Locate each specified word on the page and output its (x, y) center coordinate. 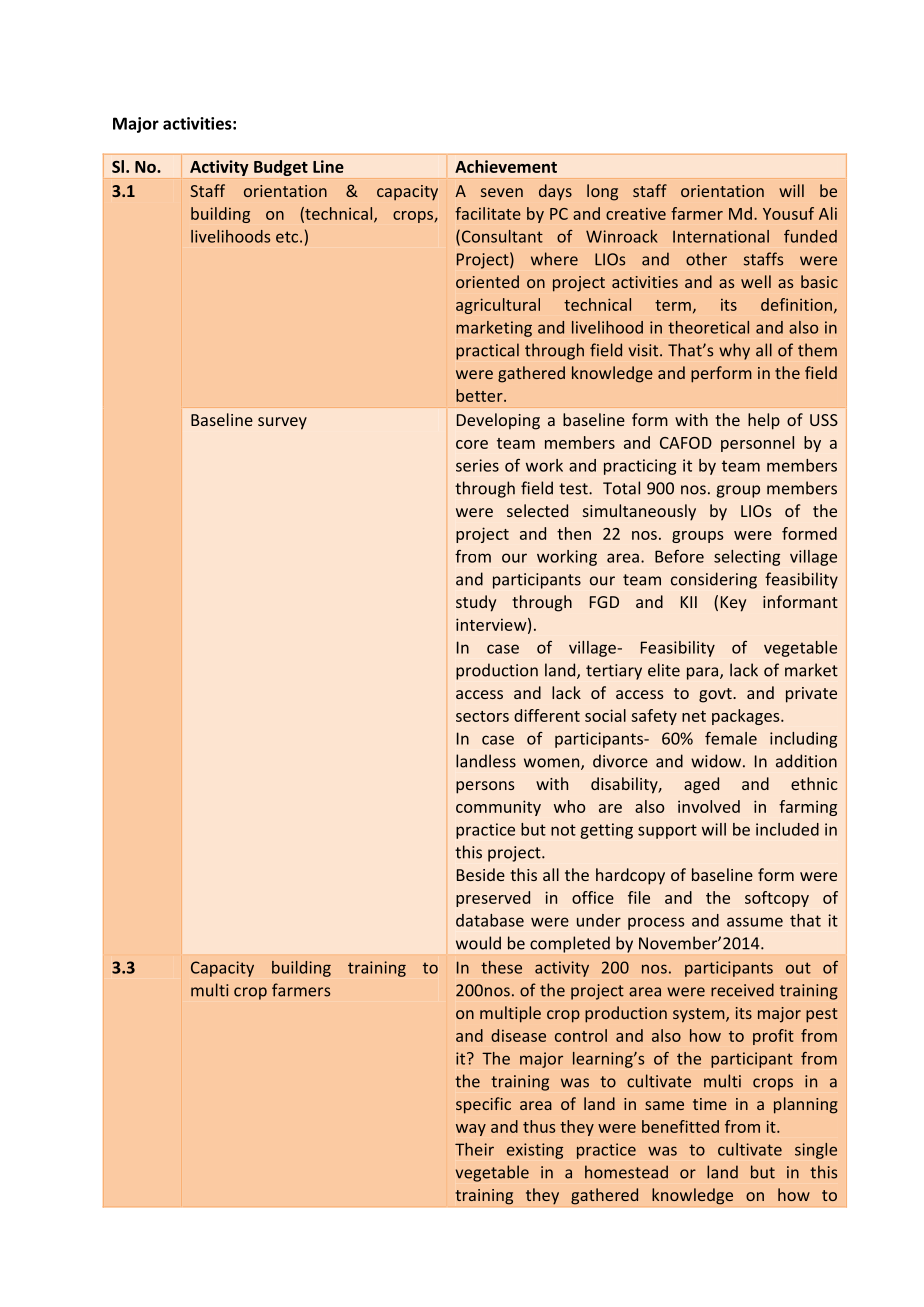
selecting (747, 558)
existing (535, 1151)
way (471, 1130)
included (787, 829)
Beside (481, 874)
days (555, 192)
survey (282, 423)
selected (537, 510)
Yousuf (788, 213)
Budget (281, 168)
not (563, 830)
